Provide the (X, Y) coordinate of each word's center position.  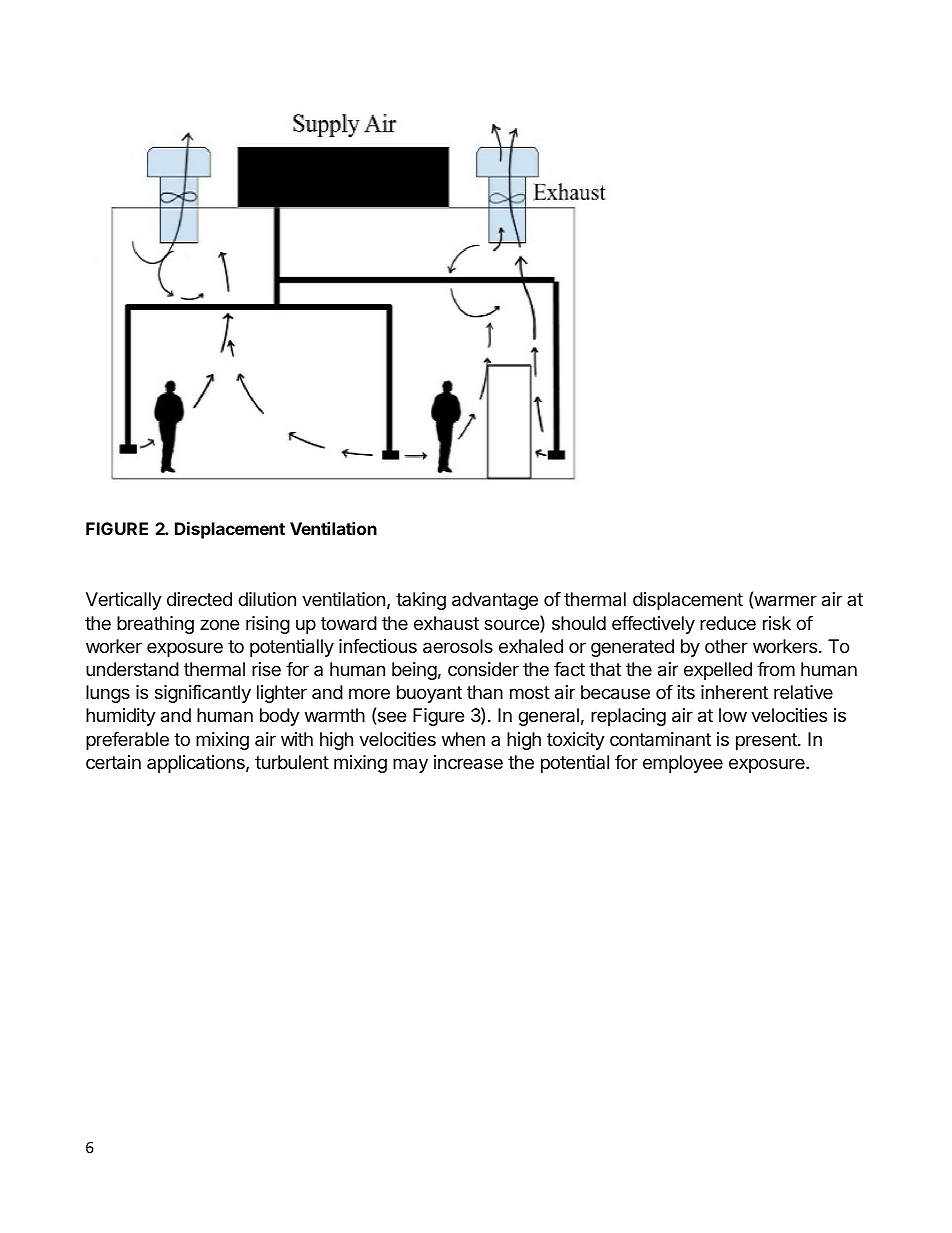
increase (468, 762)
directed (199, 599)
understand (132, 669)
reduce (728, 623)
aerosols (458, 646)
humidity (121, 717)
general (548, 717)
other (726, 646)
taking (421, 601)
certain (113, 762)
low (733, 715)
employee (683, 764)
